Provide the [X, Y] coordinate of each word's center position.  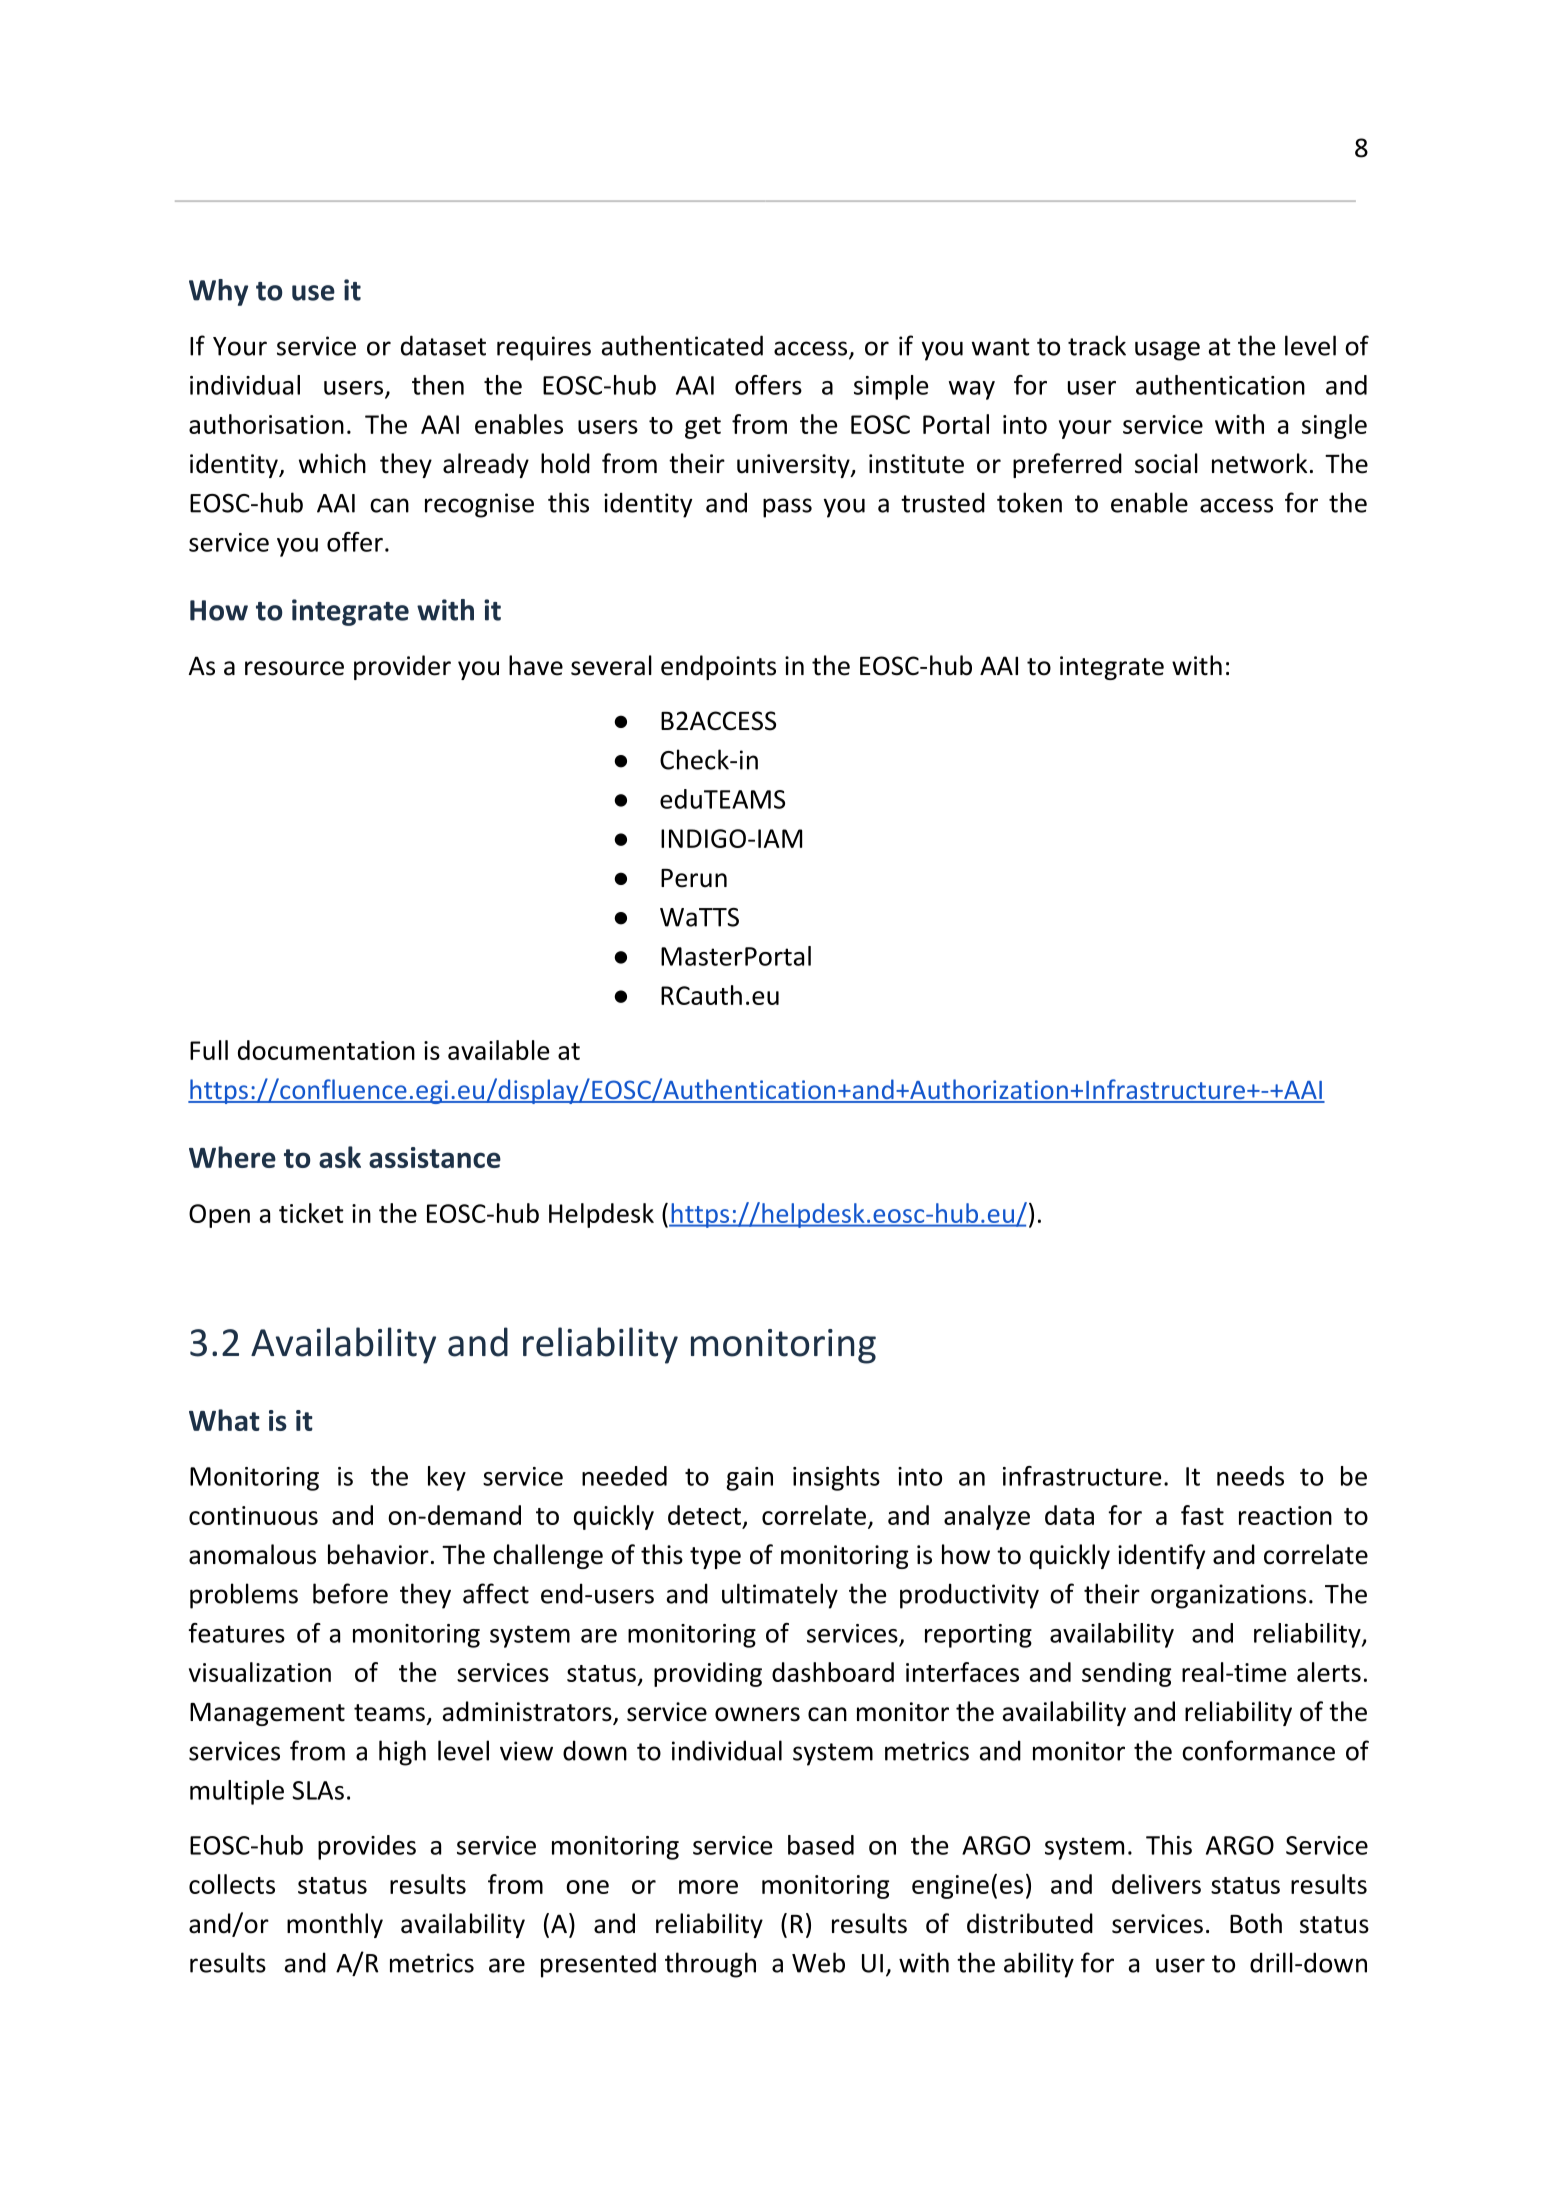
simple [891, 387]
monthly [335, 1925]
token [1029, 502]
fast [1202, 1515]
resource [294, 668]
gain [749, 1479]
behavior [378, 1554]
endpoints [718, 667]
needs [1250, 1476]
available [498, 1050]
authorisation [266, 424]
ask [340, 1157]
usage [1167, 351]
